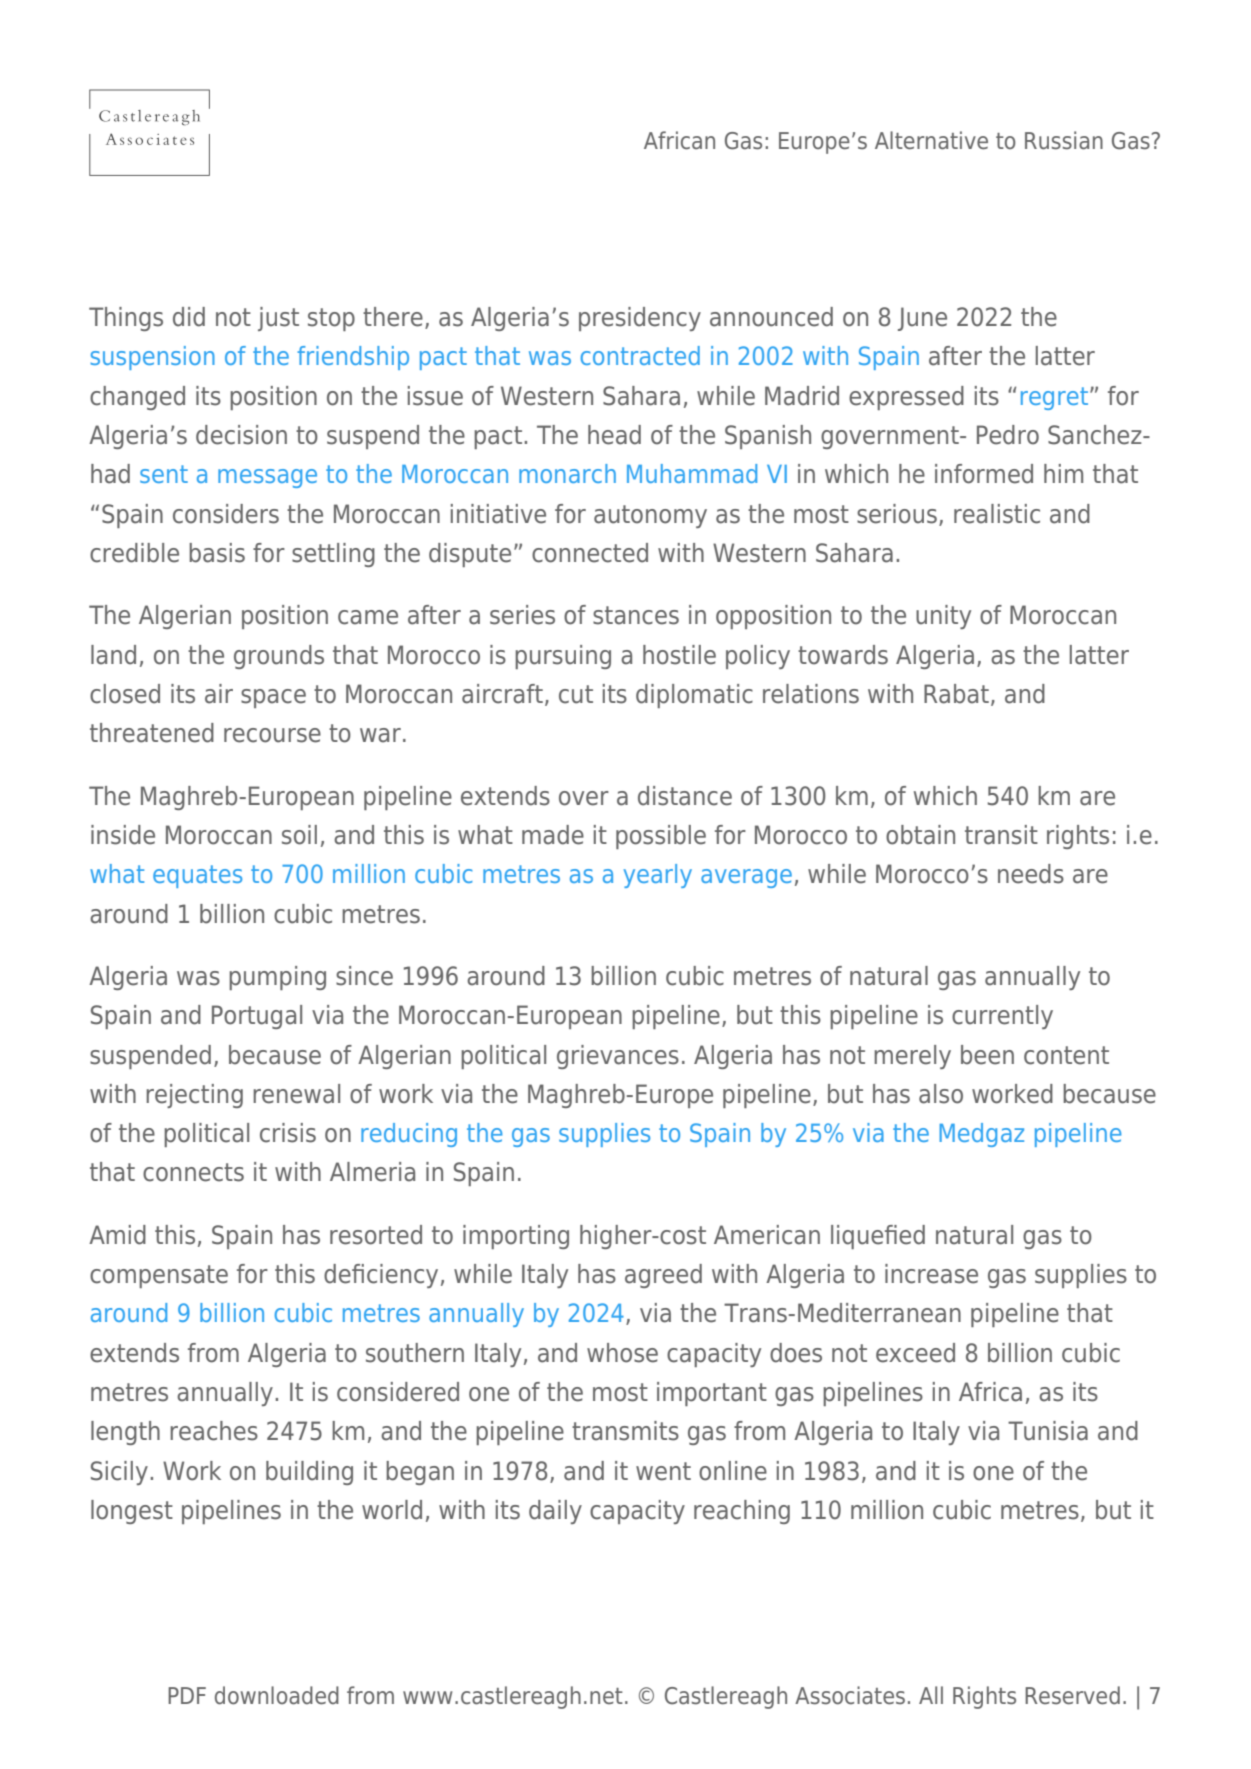 The image size is (1251, 1769). I want to click on equates, so click(197, 876).
